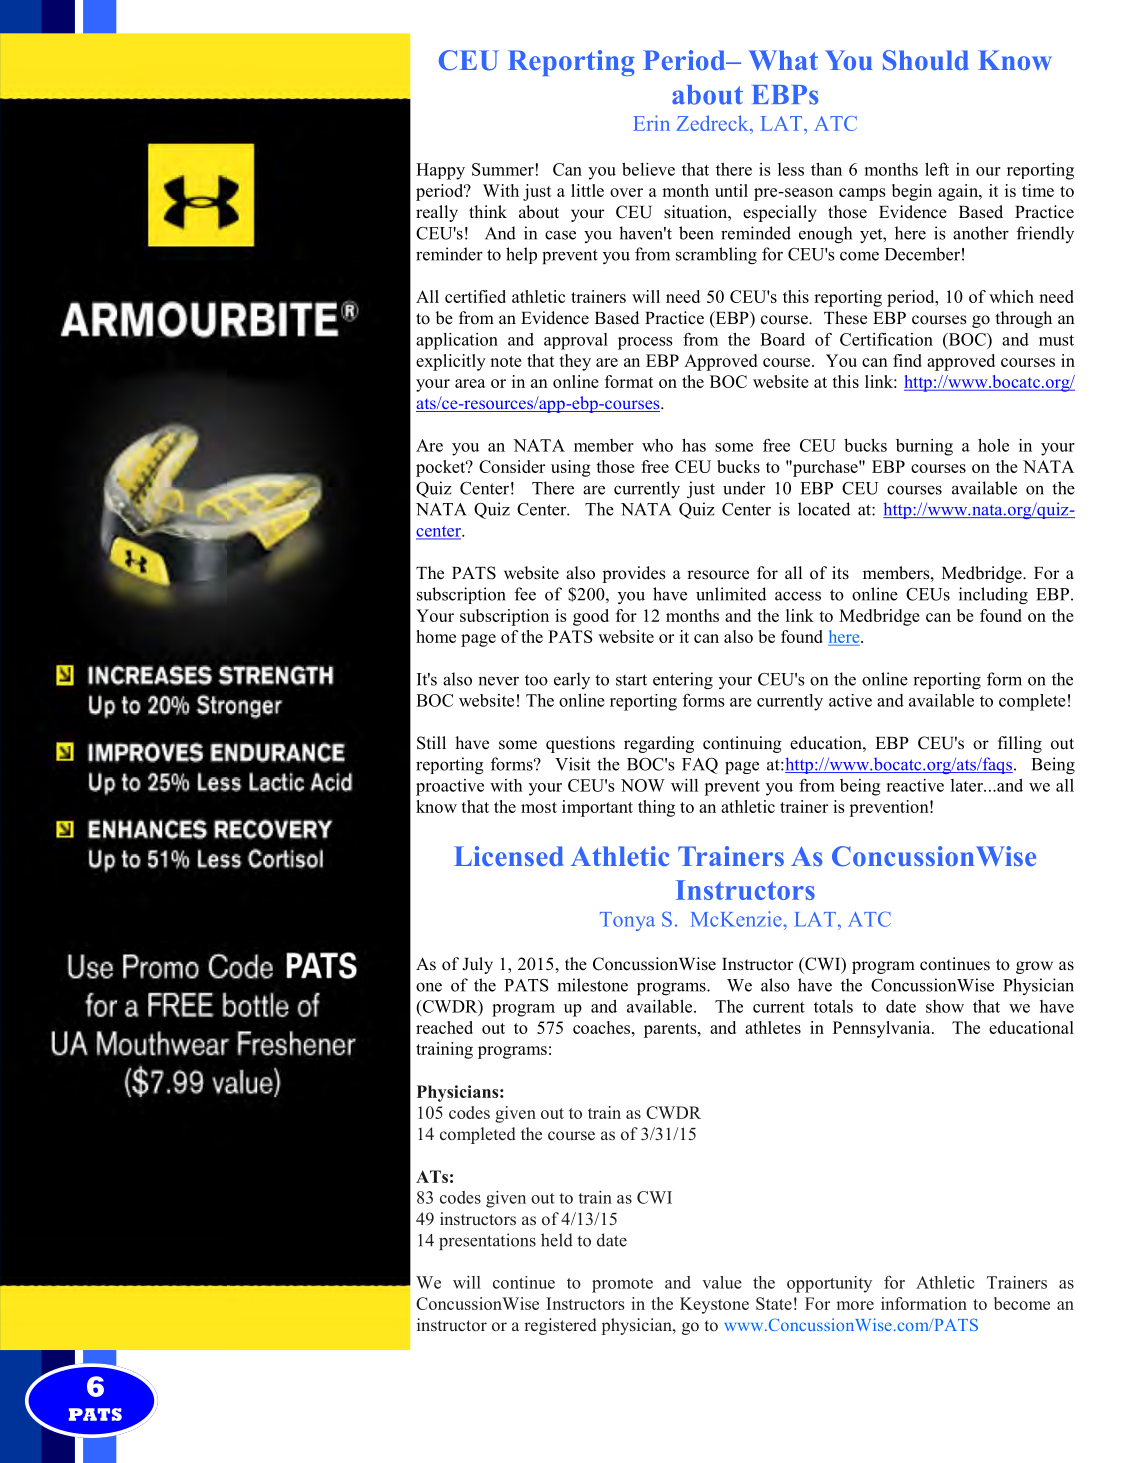 The height and width of the page is (1463, 1130). What do you see at coordinates (503, 169) in the page?
I see `Summer` at bounding box center [503, 169].
